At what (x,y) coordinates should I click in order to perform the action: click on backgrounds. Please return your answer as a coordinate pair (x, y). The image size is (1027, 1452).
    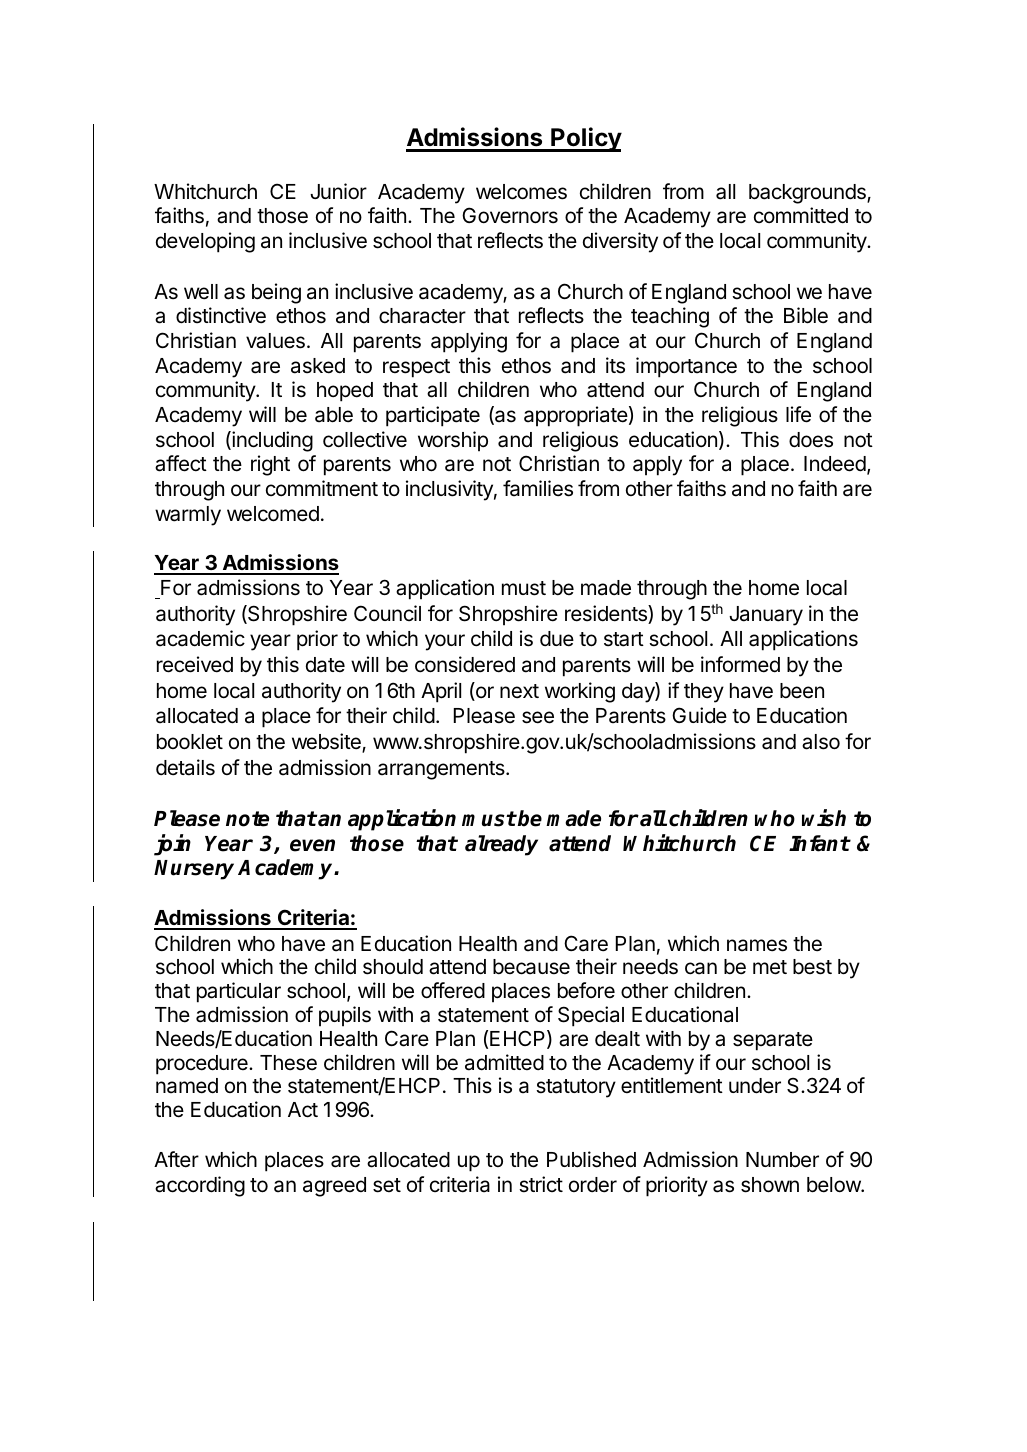
    Looking at the image, I should click on (808, 194).
